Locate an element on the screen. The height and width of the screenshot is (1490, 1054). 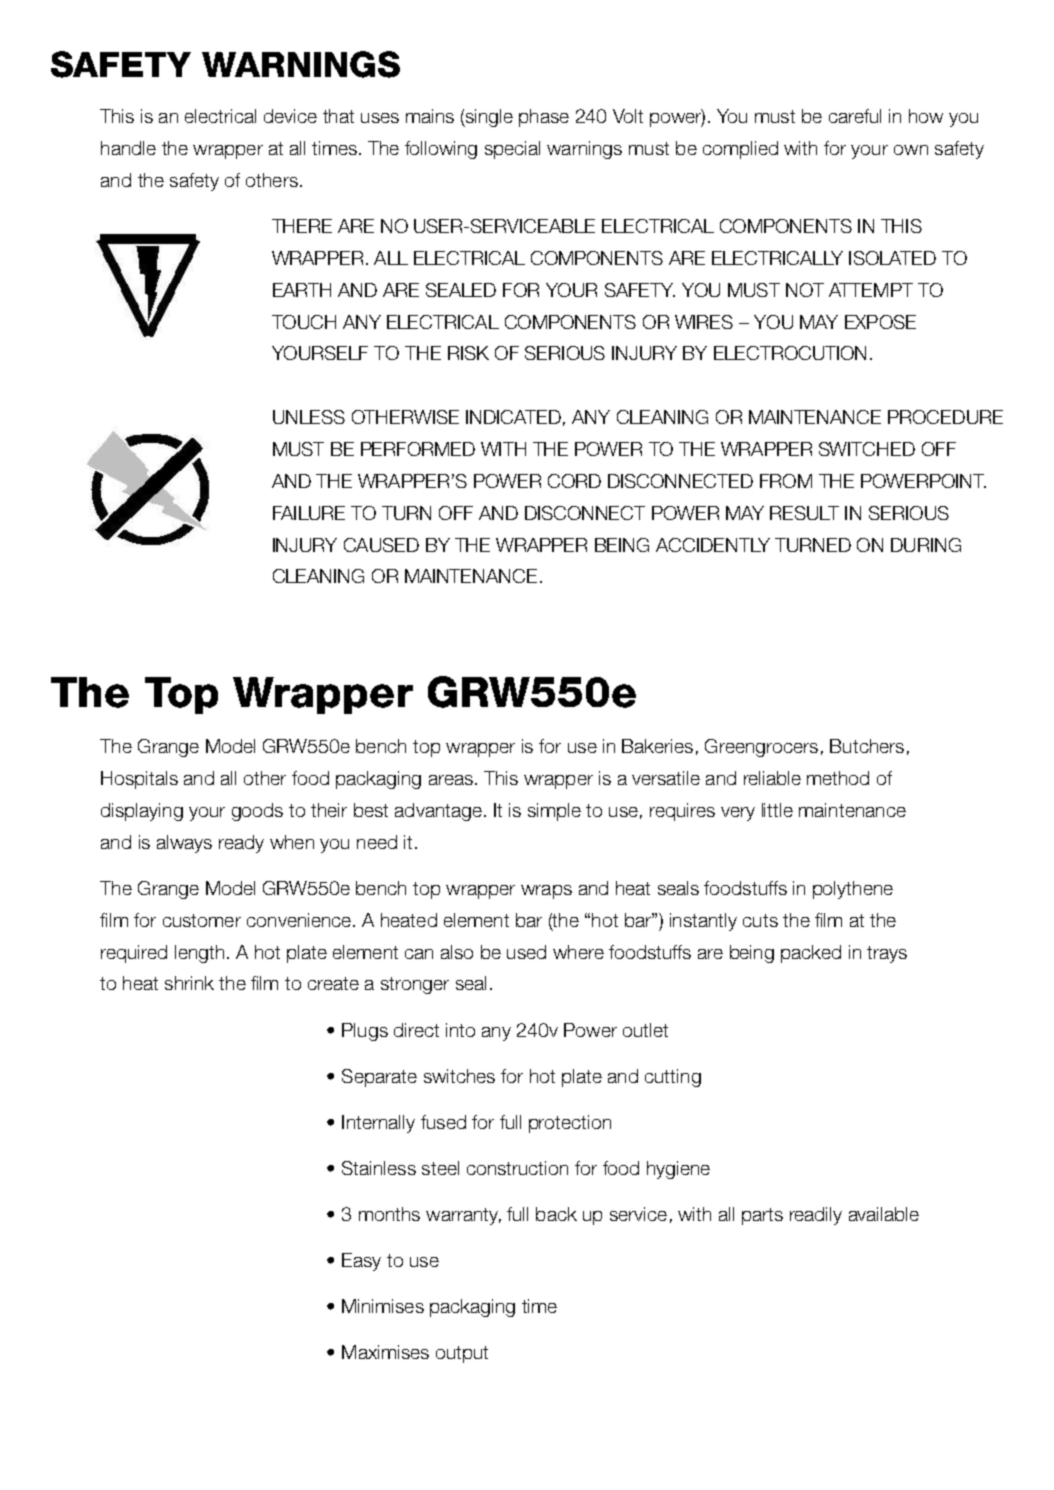
special is located at coordinates (512, 150).
